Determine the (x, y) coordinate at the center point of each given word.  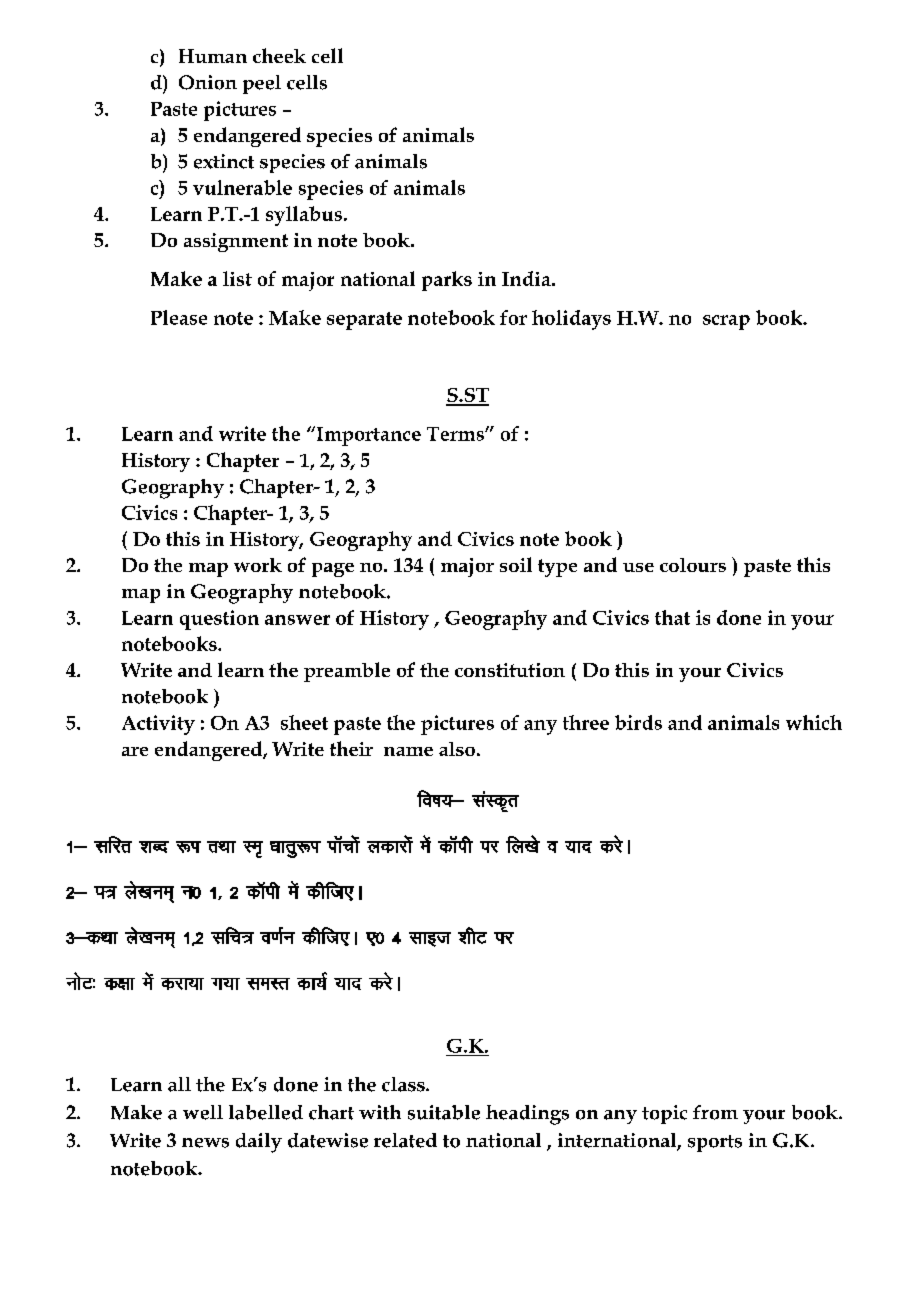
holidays (571, 320)
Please (179, 317)
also (457, 749)
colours (693, 565)
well (203, 1112)
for (513, 317)
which (814, 722)
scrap (726, 322)
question (219, 620)
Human (213, 56)
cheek (279, 55)
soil (516, 564)
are (135, 751)
